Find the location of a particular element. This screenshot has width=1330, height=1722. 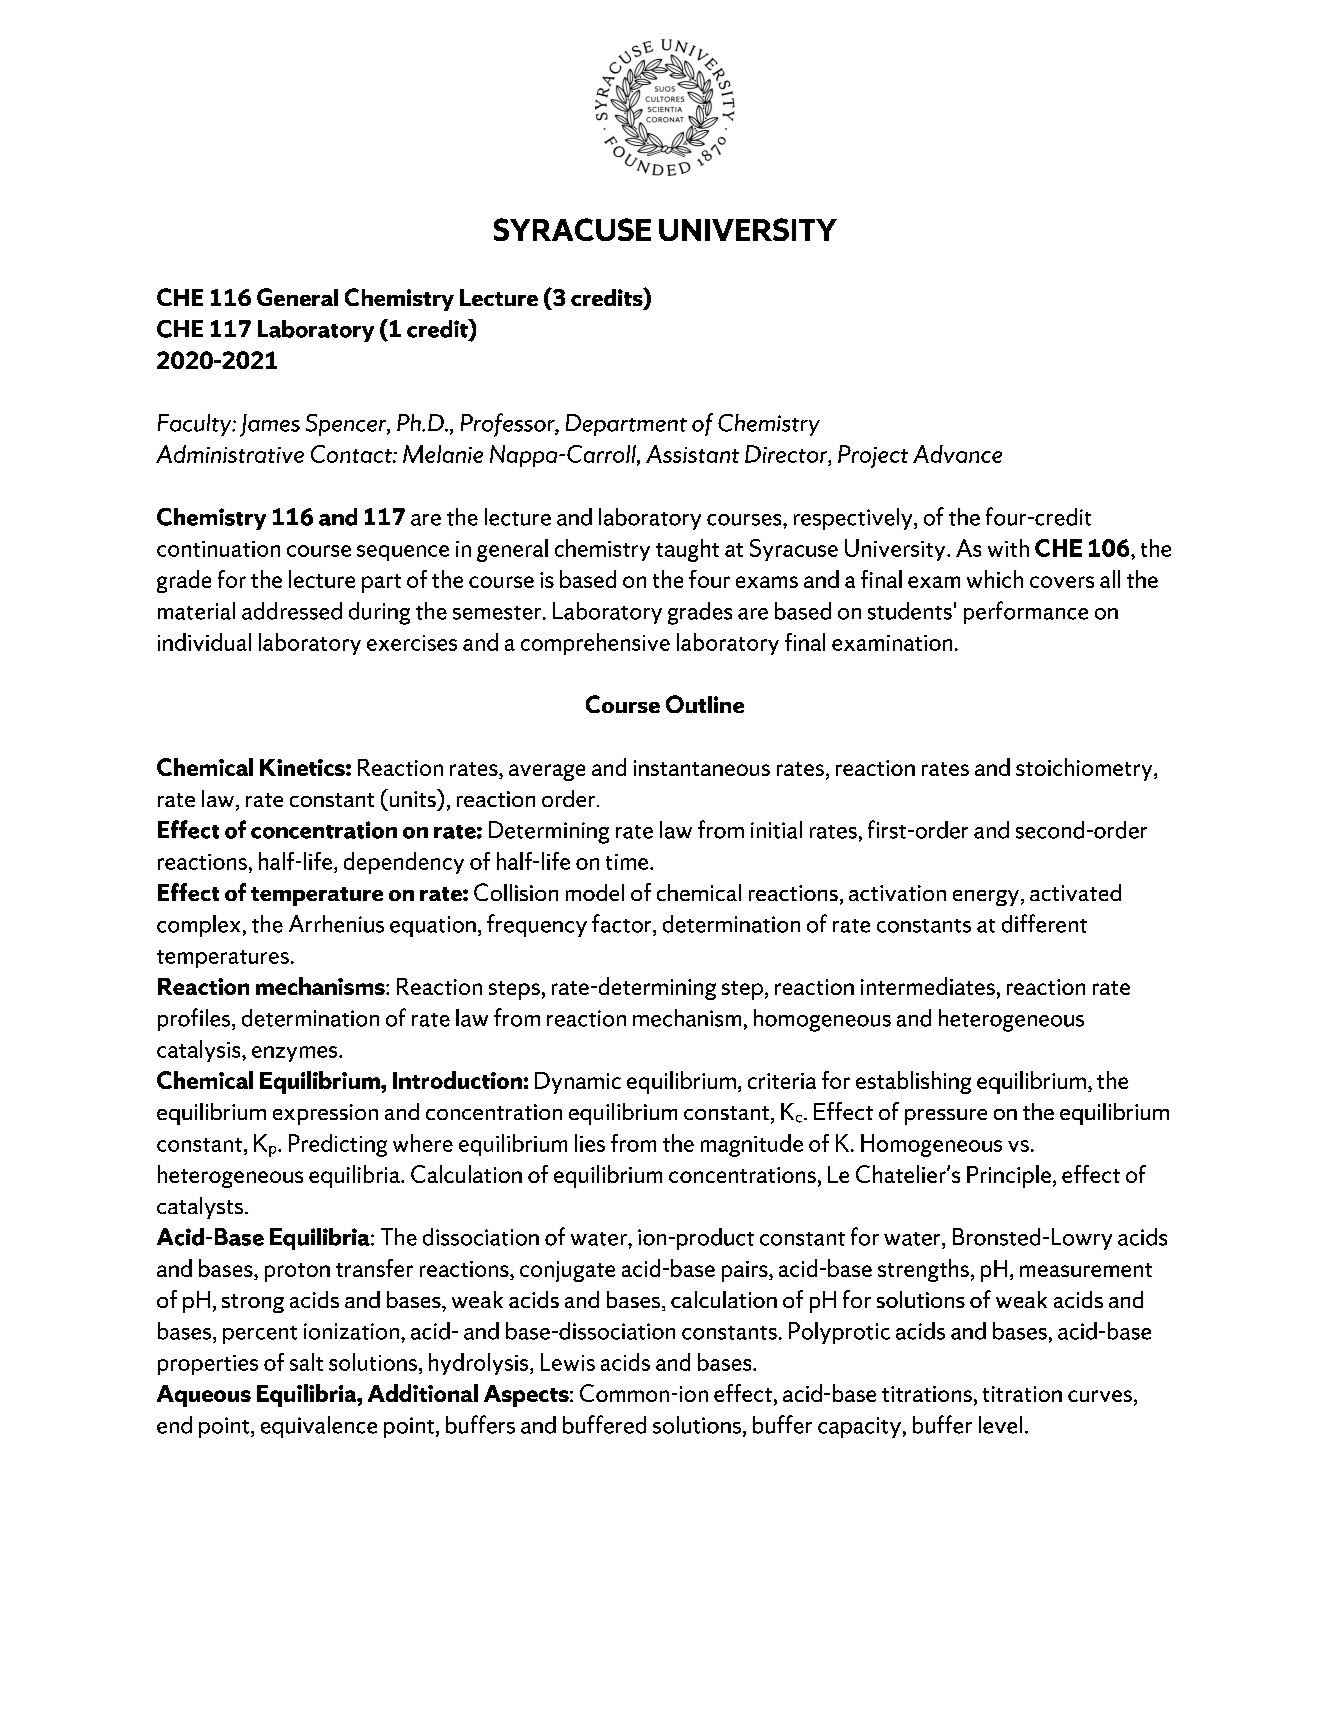

Lewis is located at coordinates (568, 1362).
